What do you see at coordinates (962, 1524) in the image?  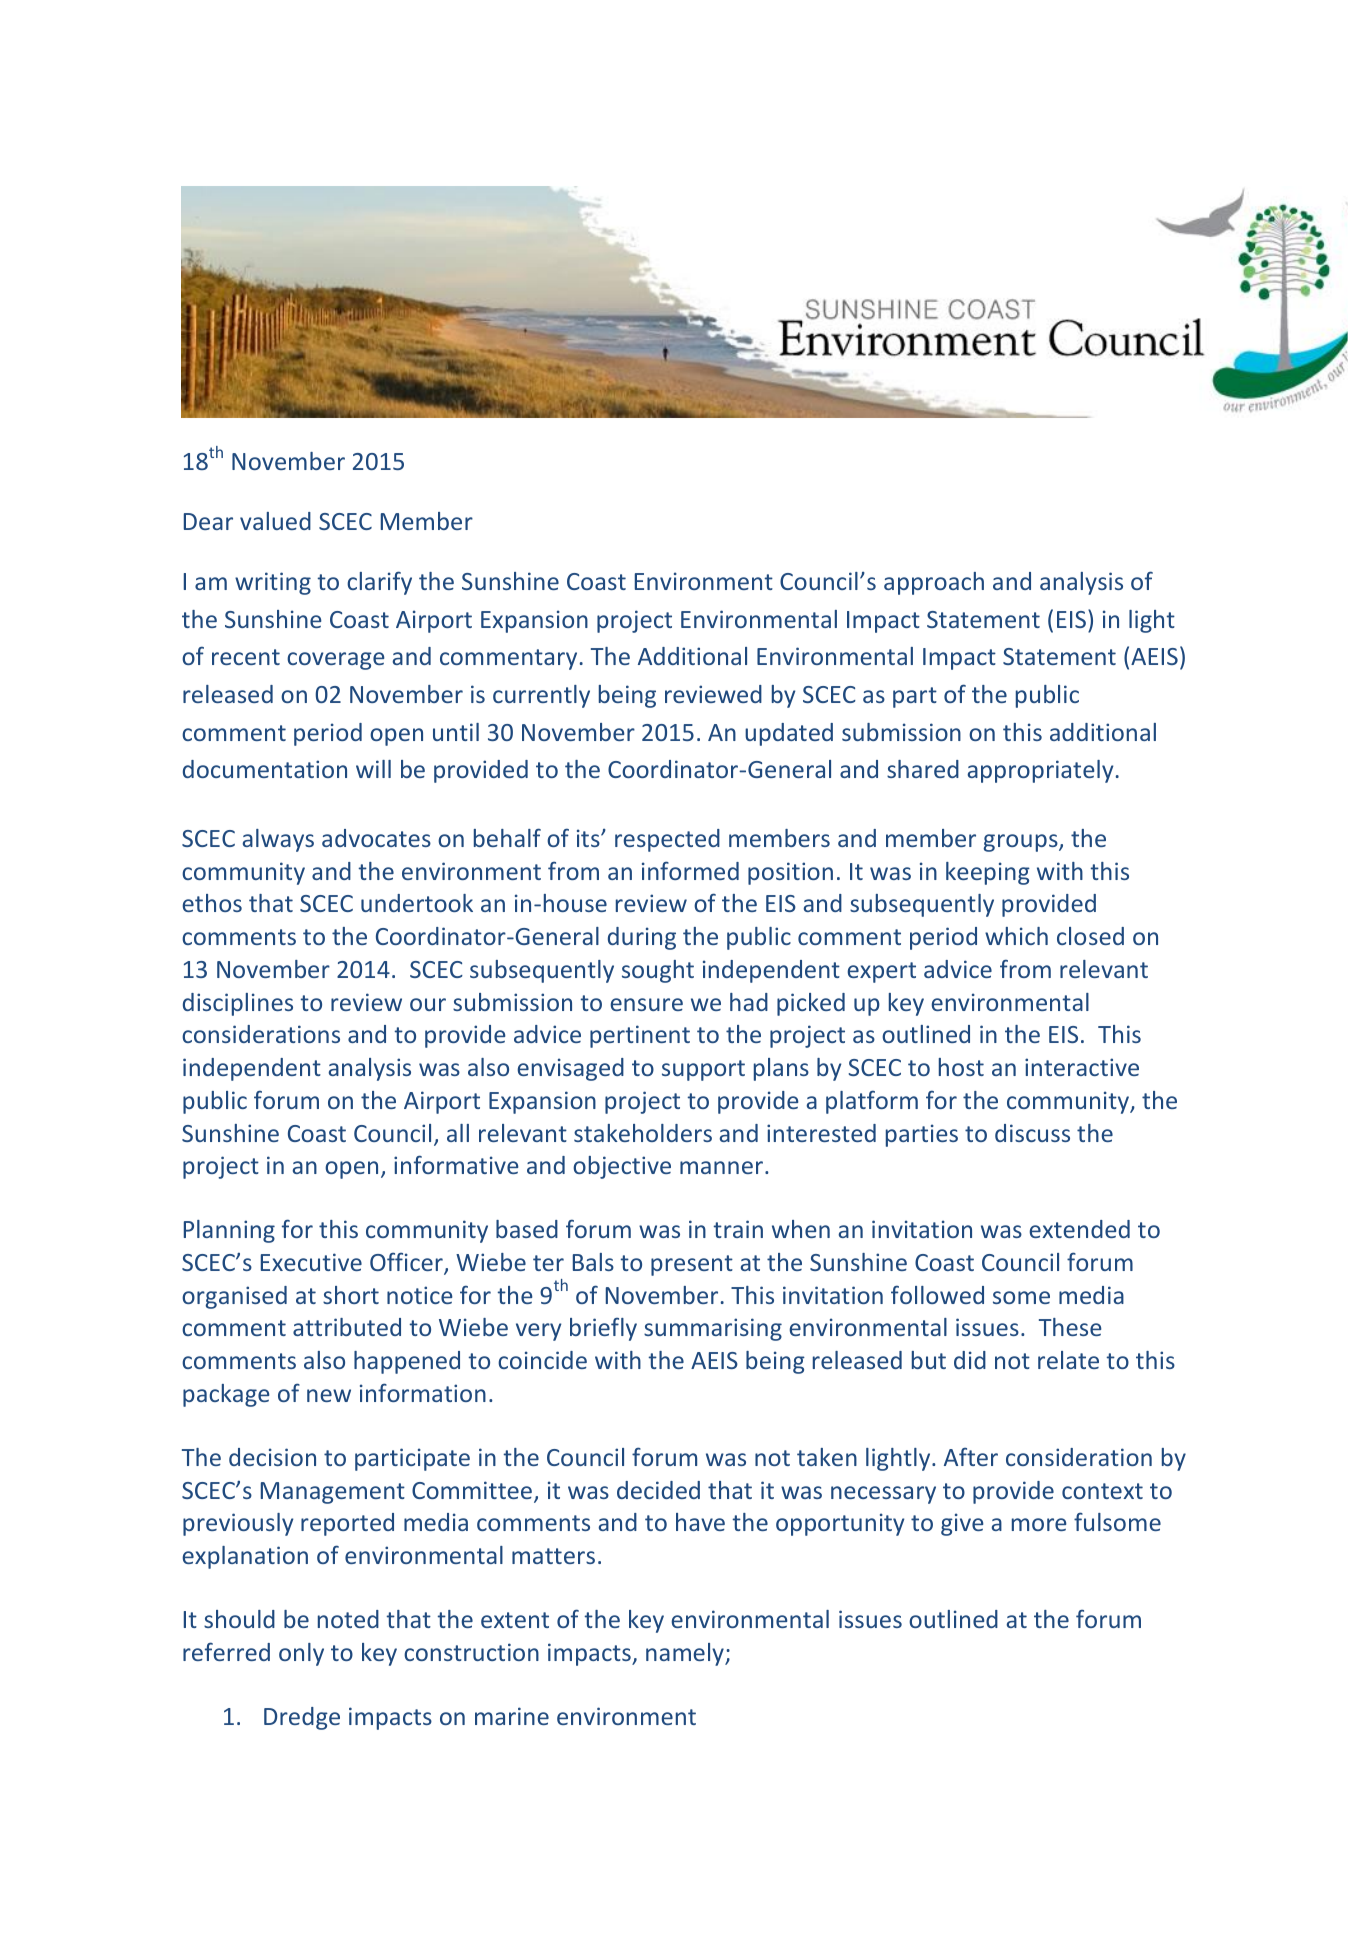 I see `give` at bounding box center [962, 1524].
